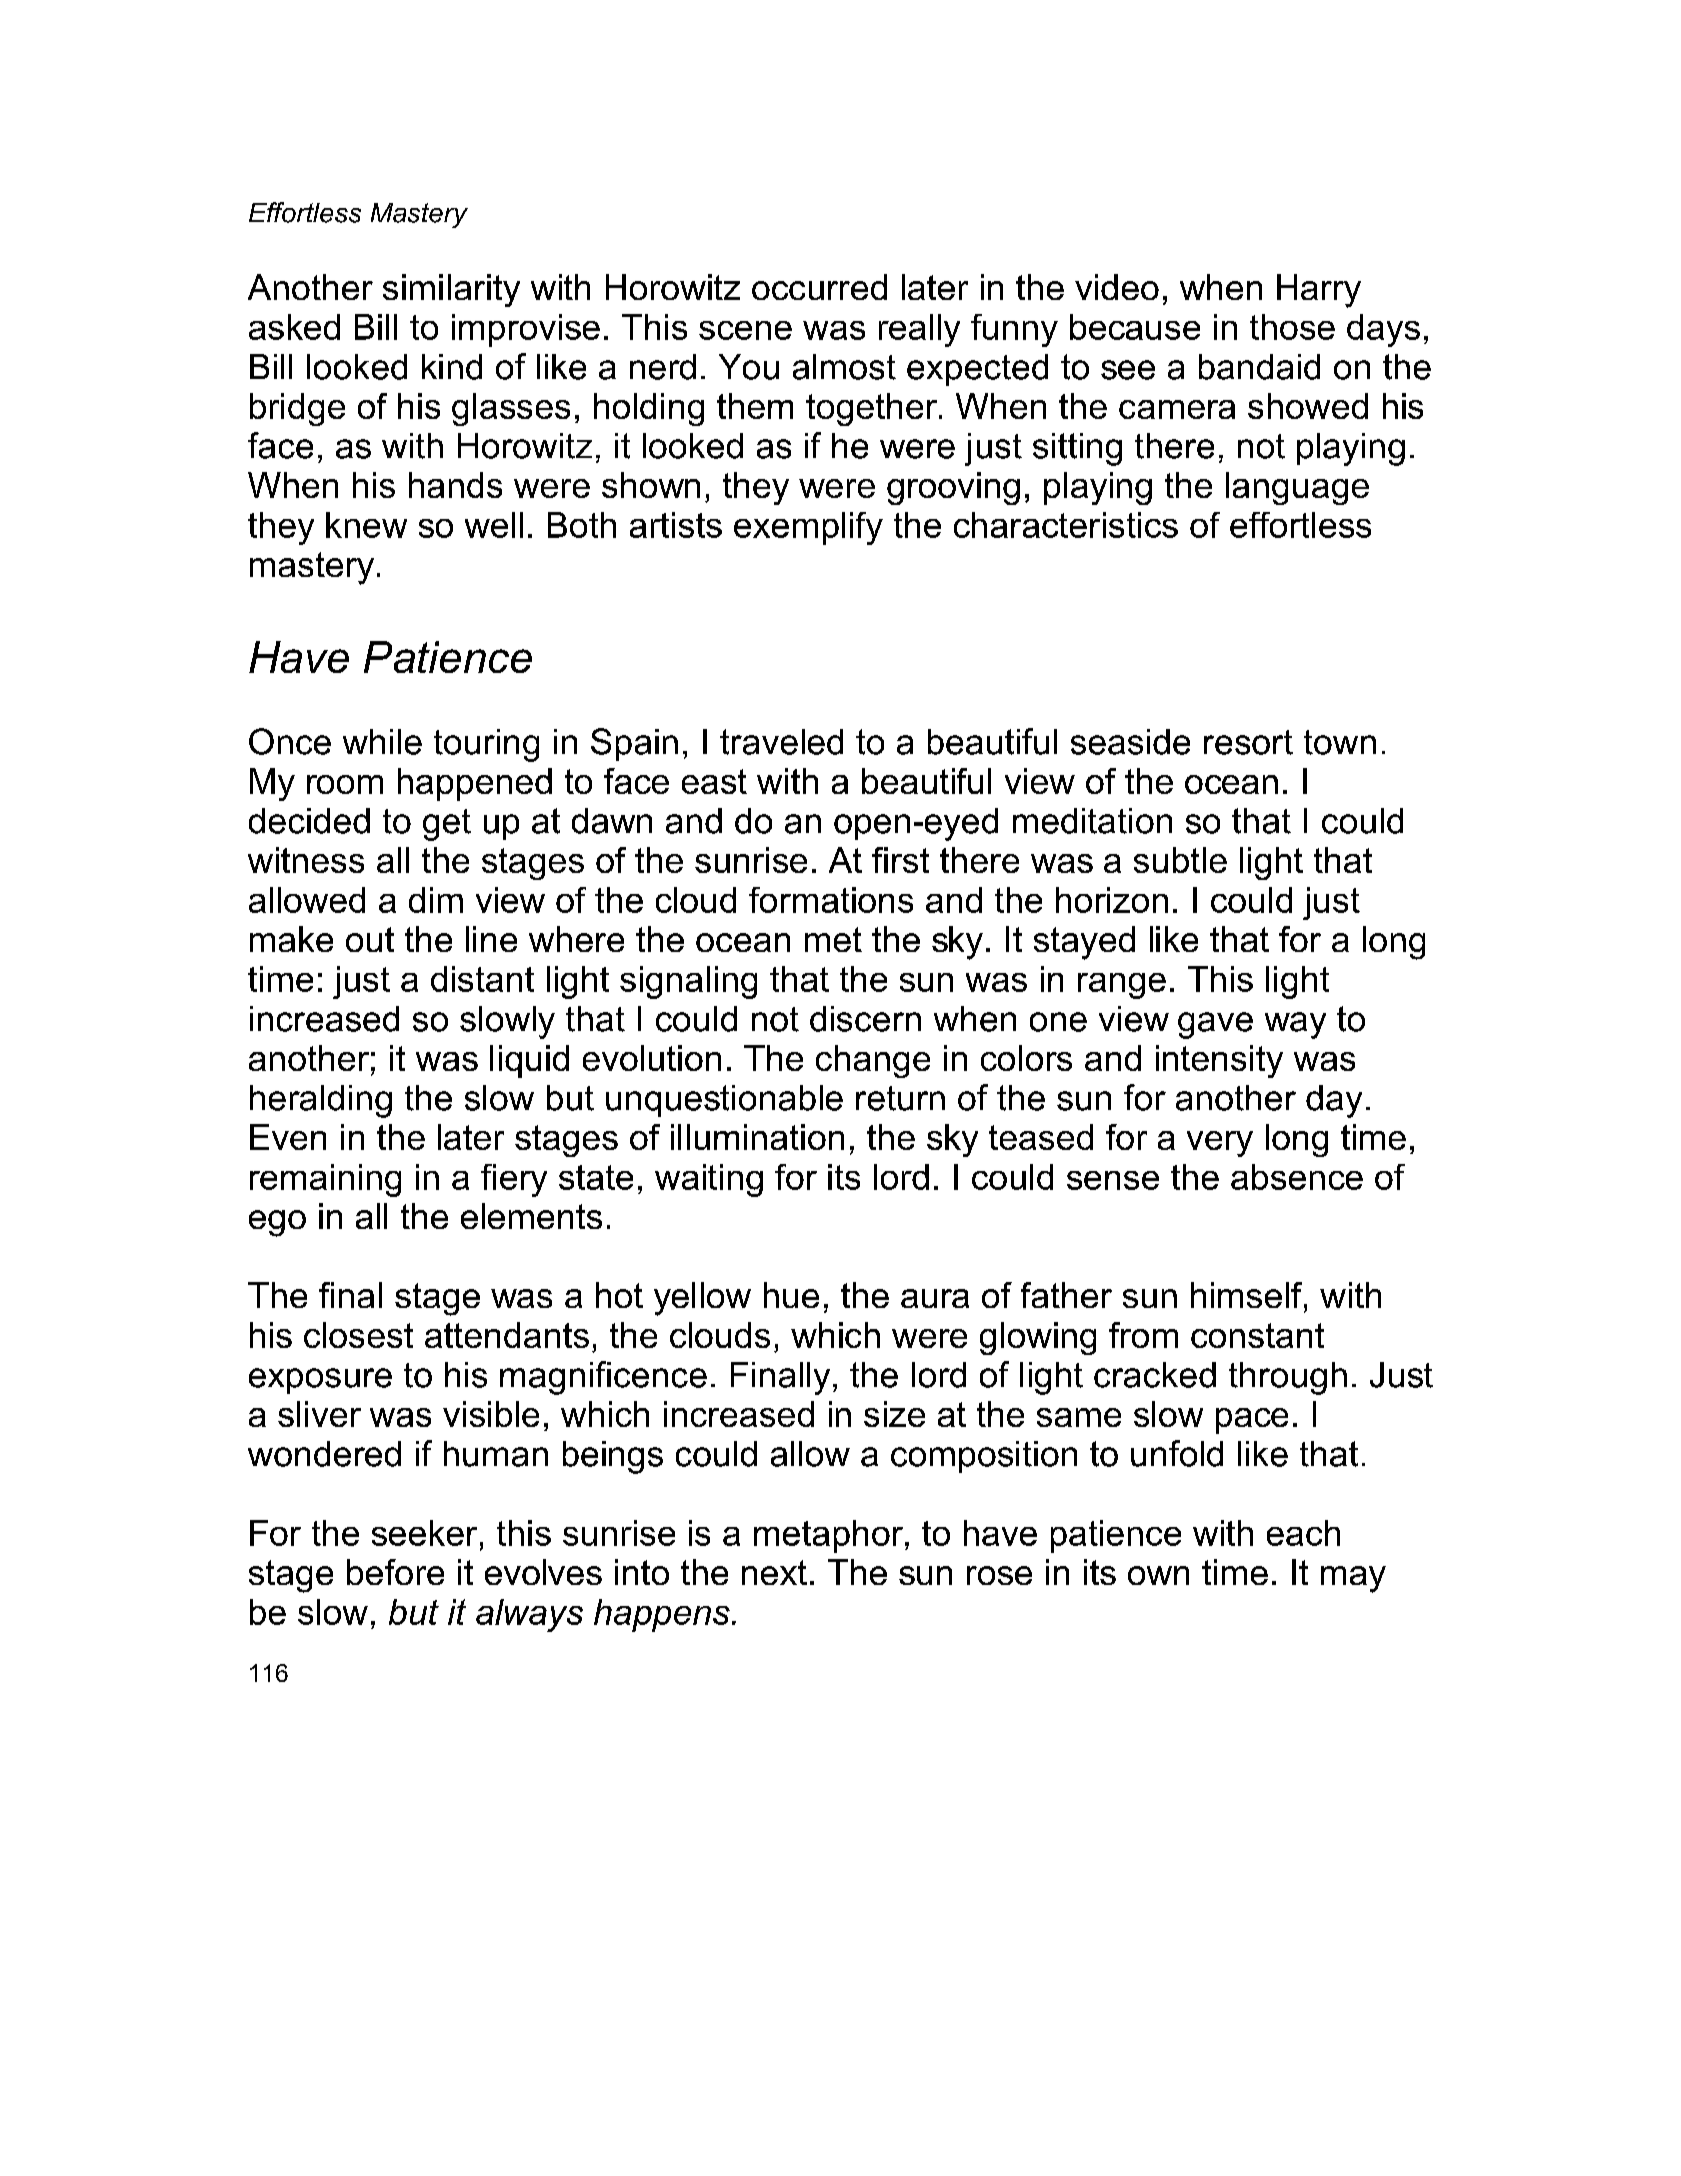 Image resolution: width=1681 pixels, height=2176 pixels. I want to click on occurred, so click(819, 287).
